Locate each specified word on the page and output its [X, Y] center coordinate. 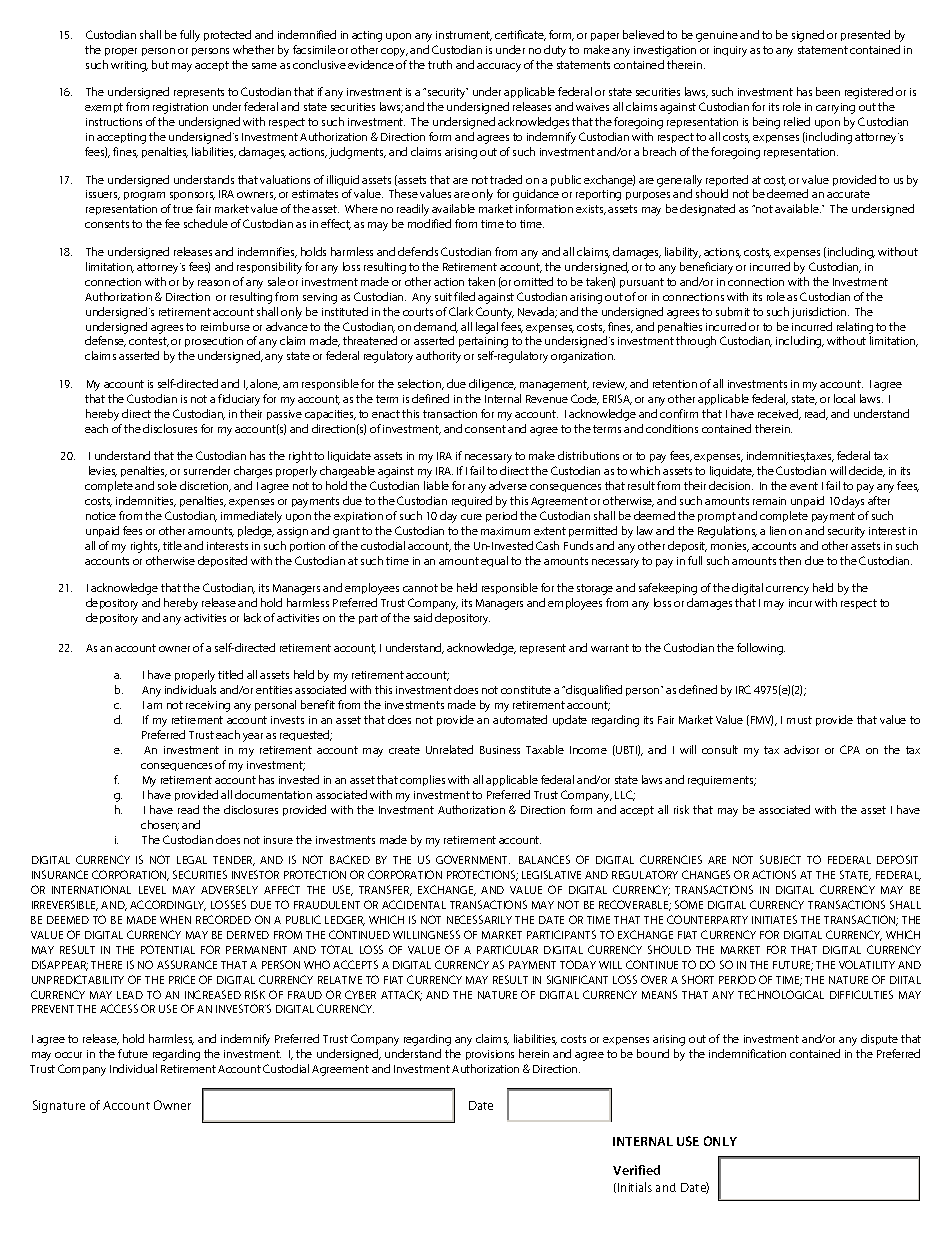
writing [129, 66]
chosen [160, 825]
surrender [207, 470]
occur [68, 1055]
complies [422, 780]
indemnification [747, 1053]
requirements [722, 781]
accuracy [499, 67]
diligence [492, 385]
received [779, 414]
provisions [490, 1055]
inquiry [730, 51]
